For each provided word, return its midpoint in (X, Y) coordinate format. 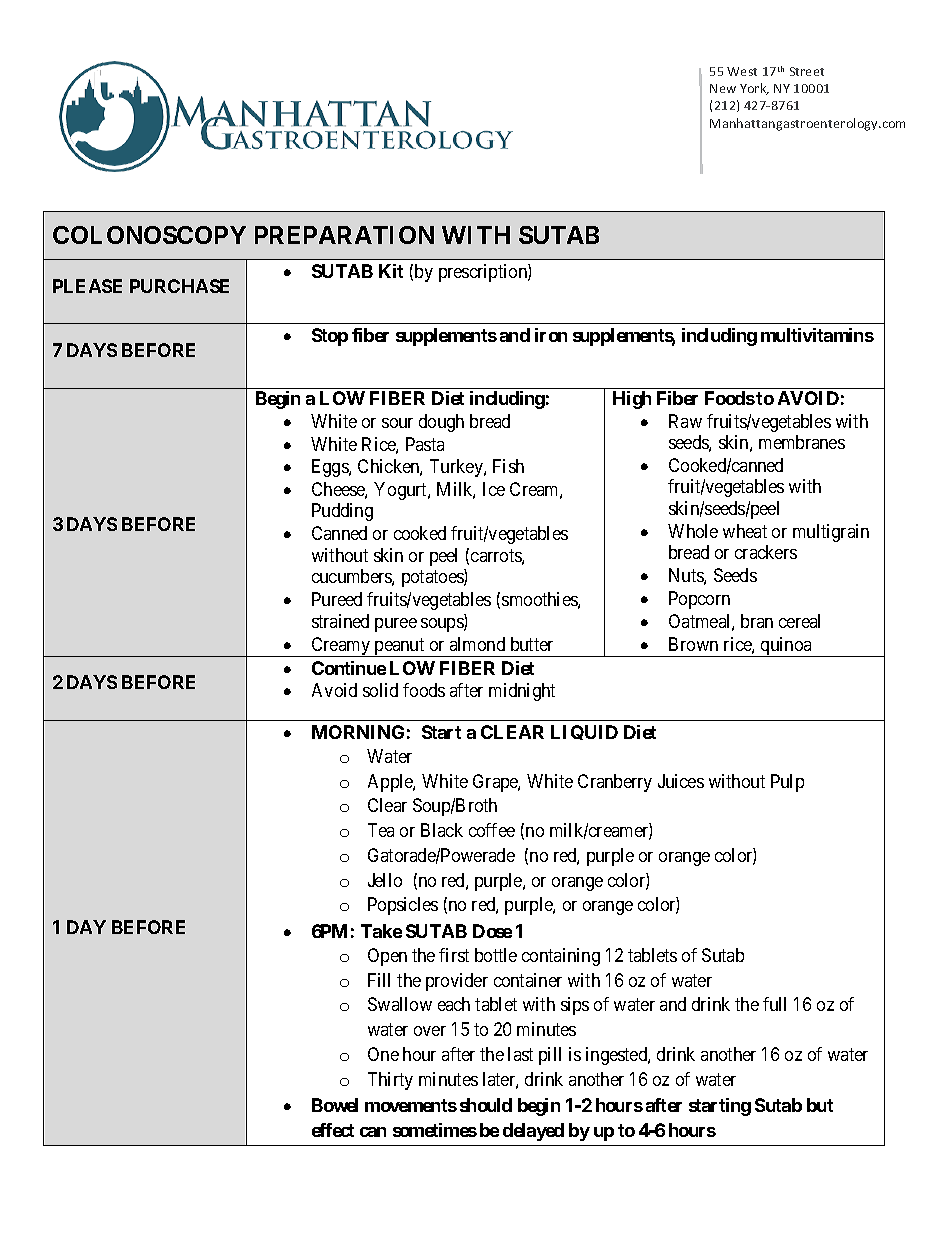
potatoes (433, 578)
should (486, 1105)
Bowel (335, 1105)
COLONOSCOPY (149, 235)
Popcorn (699, 600)
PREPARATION (344, 235)
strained (340, 621)
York (754, 89)
